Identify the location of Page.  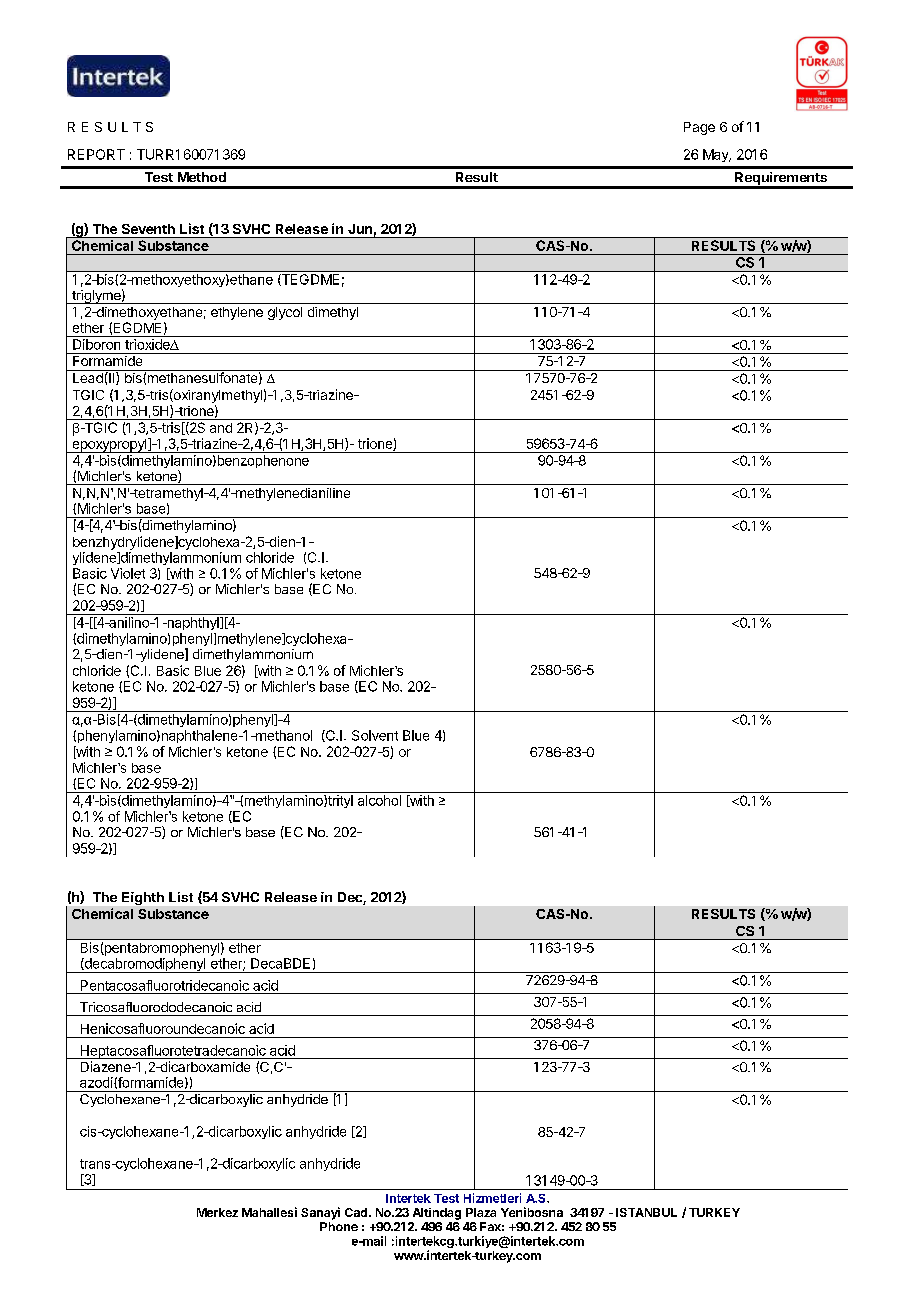
(699, 128).
